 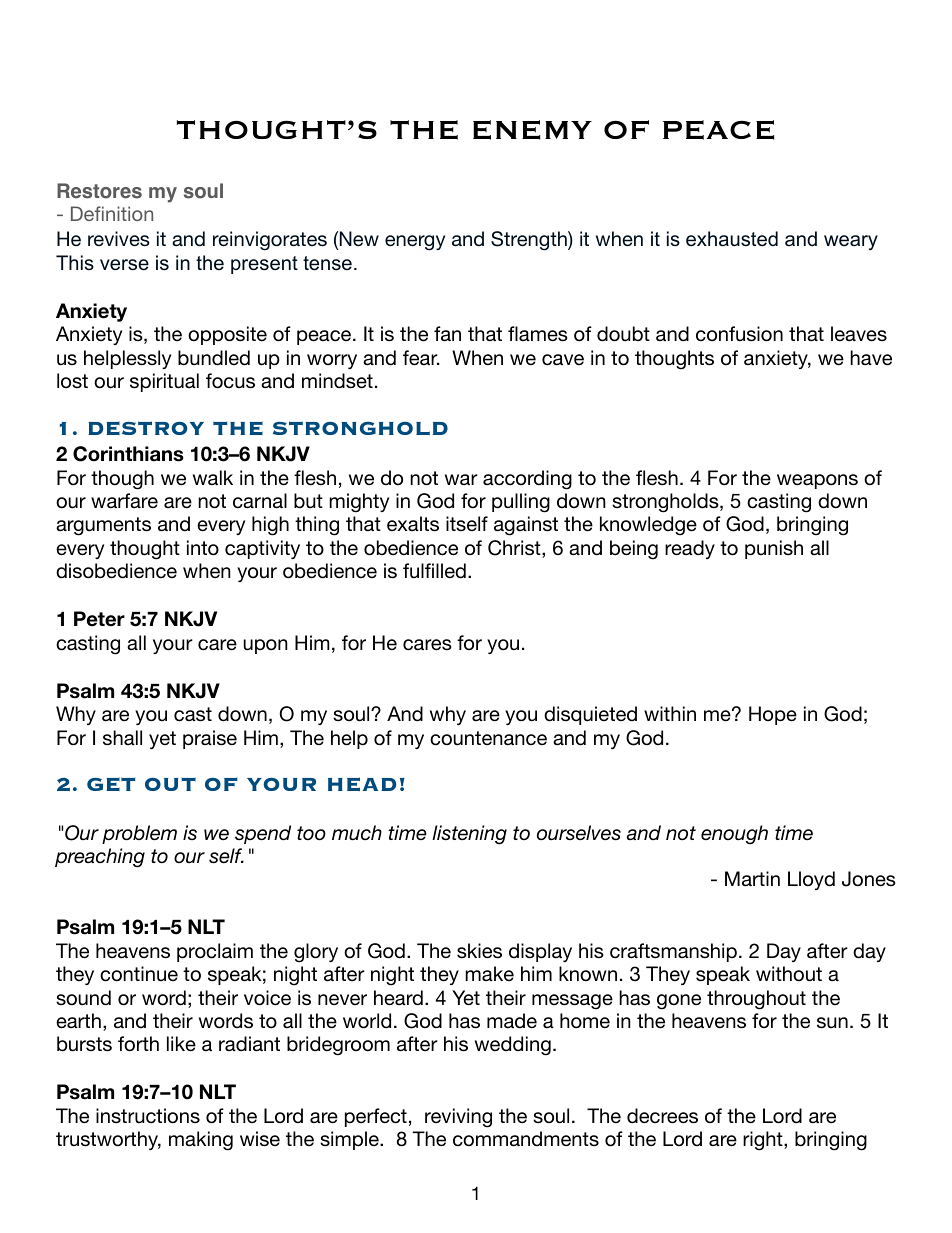 What do you see at coordinates (458, 1118) in the screenshot?
I see `reviving` at bounding box center [458, 1118].
